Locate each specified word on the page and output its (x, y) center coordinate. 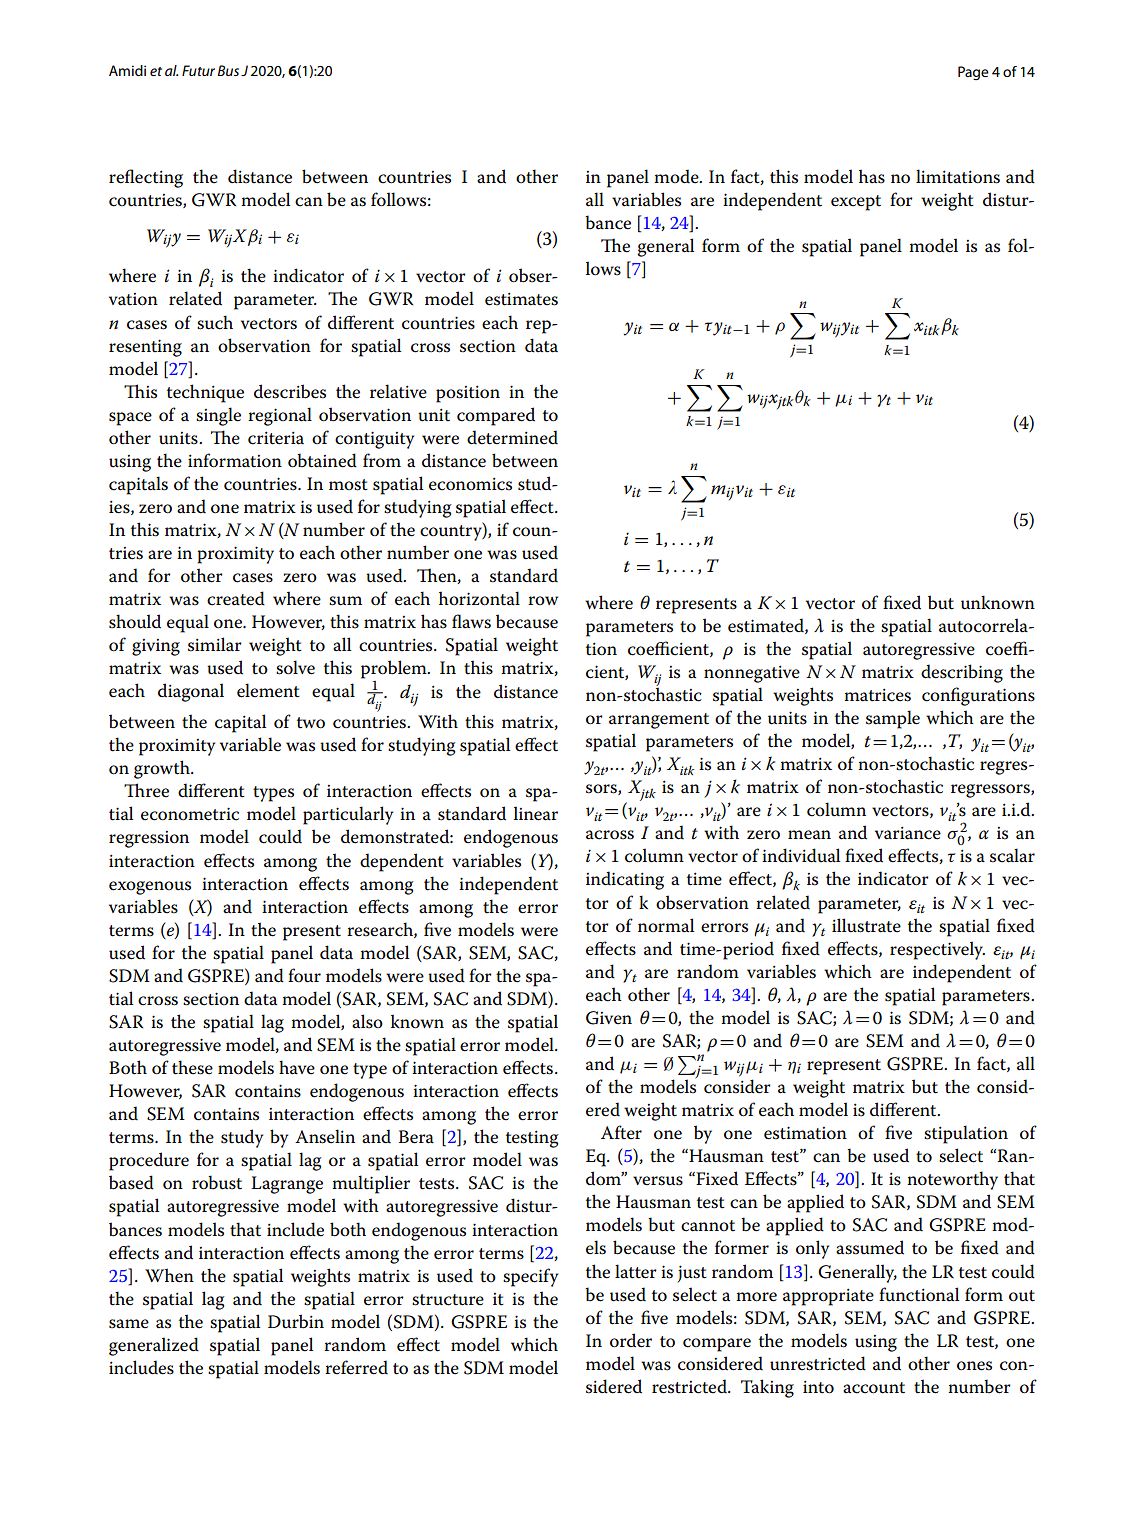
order (631, 1340)
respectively (937, 950)
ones (974, 1366)
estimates (521, 299)
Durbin (296, 1321)
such (215, 322)
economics (470, 484)
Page (973, 73)
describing (962, 673)
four (304, 975)
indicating (625, 880)
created (236, 598)
